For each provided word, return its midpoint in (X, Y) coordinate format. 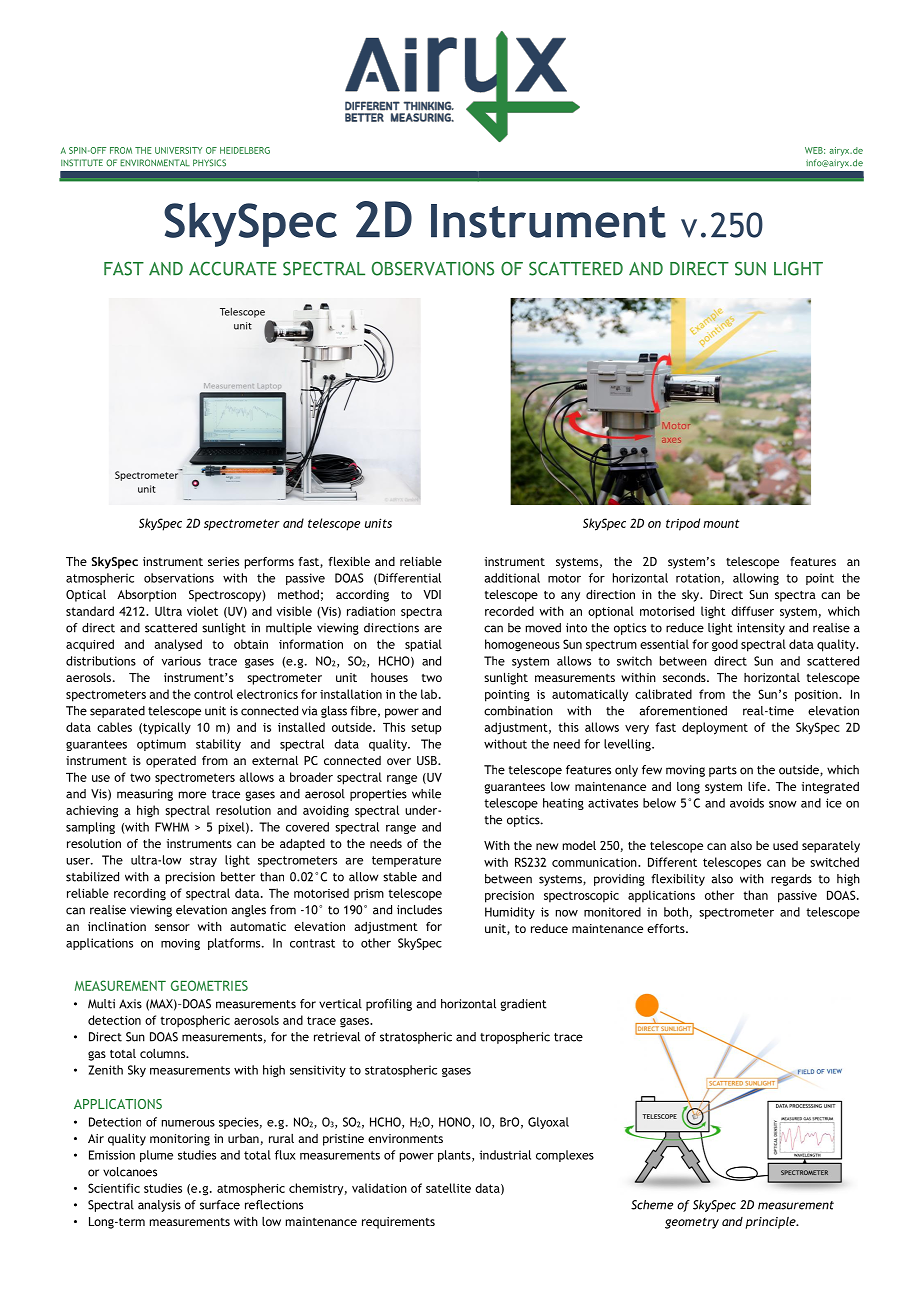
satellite (448, 1188)
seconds (685, 677)
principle (772, 1223)
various (181, 661)
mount (721, 523)
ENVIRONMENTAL (155, 163)
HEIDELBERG (245, 150)
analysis (159, 1206)
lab (430, 694)
